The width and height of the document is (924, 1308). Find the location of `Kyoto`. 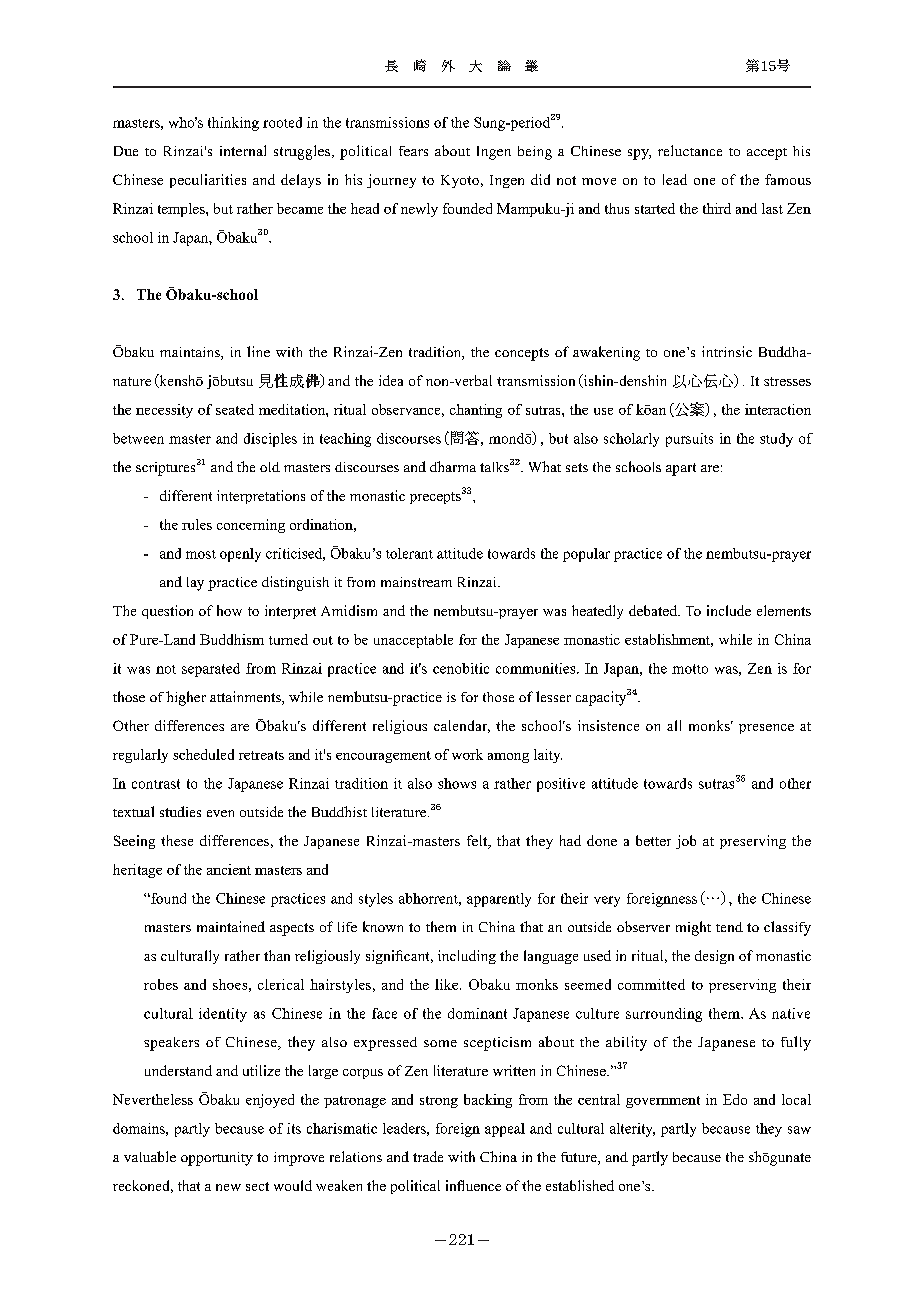

Kyoto is located at coordinates (460, 181).
